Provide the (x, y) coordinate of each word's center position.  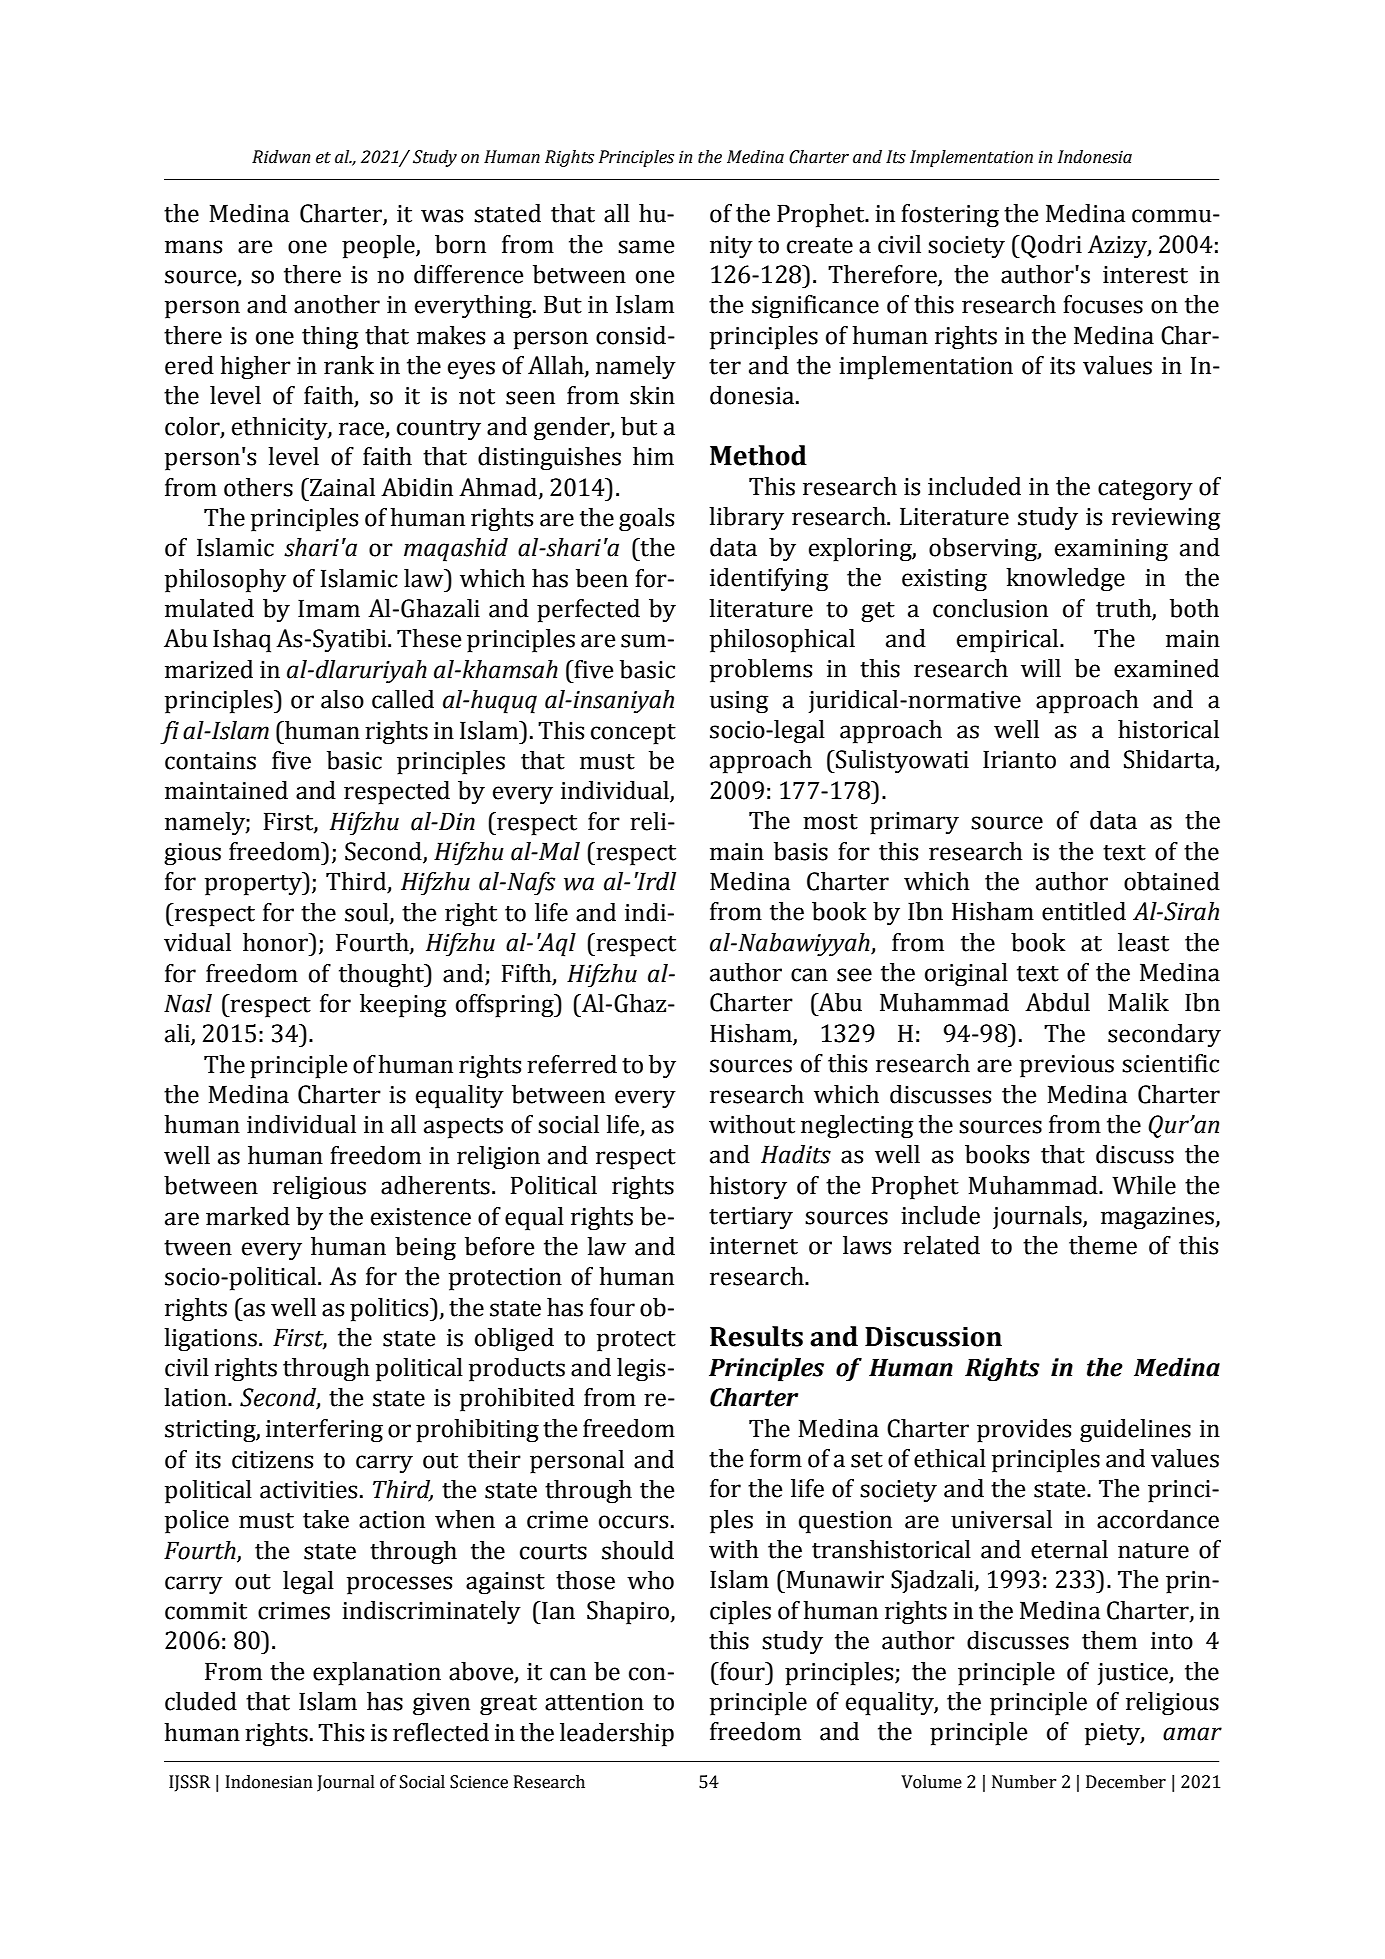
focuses (1103, 304)
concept (633, 734)
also (342, 699)
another (337, 304)
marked (248, 1216)
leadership (617, 1735)
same (646, 247)
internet (754, 1246)
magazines (1158, 1218)
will (1041, 668)
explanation (377, 1674)
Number (1024, 1782)
